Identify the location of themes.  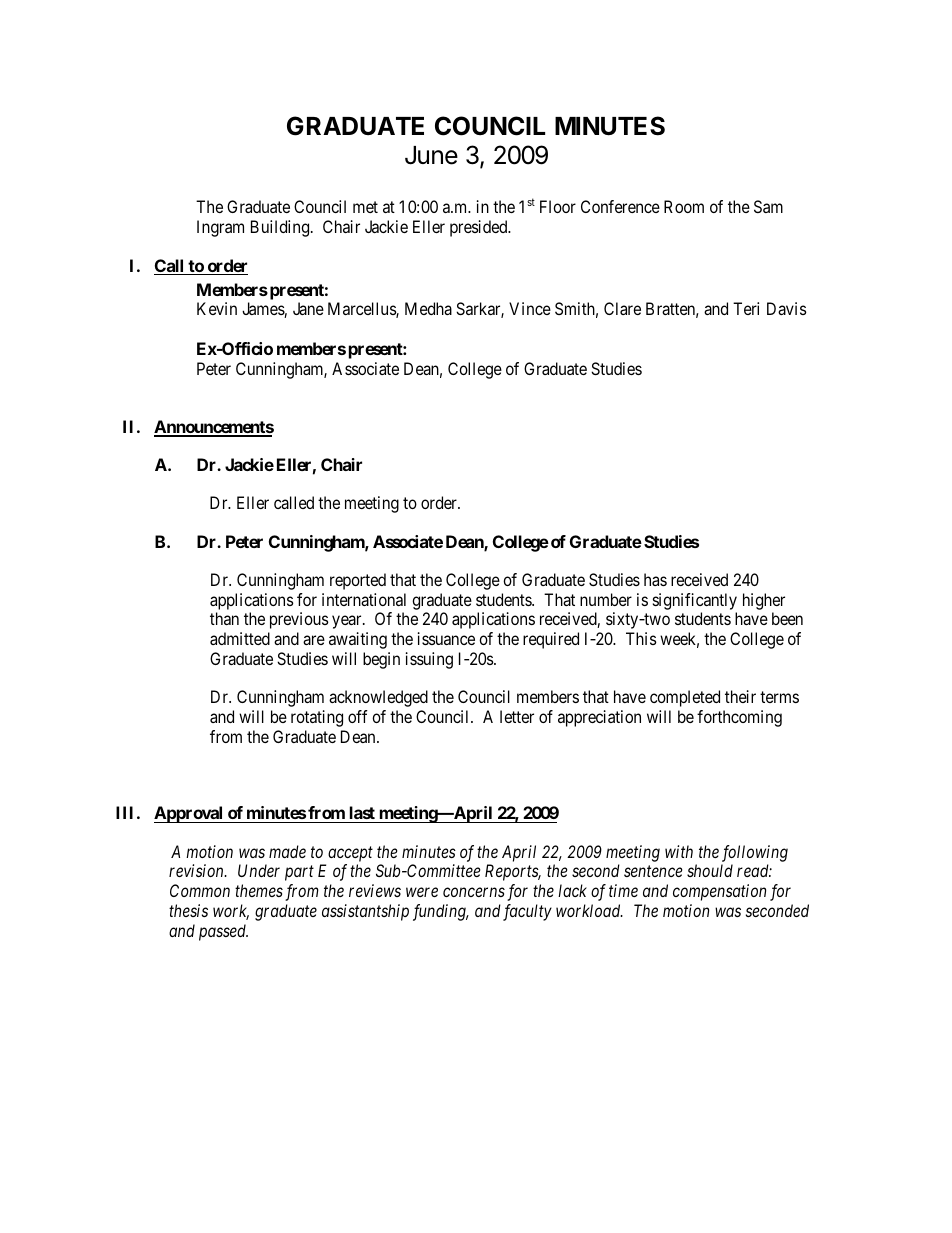
(259, 890).
